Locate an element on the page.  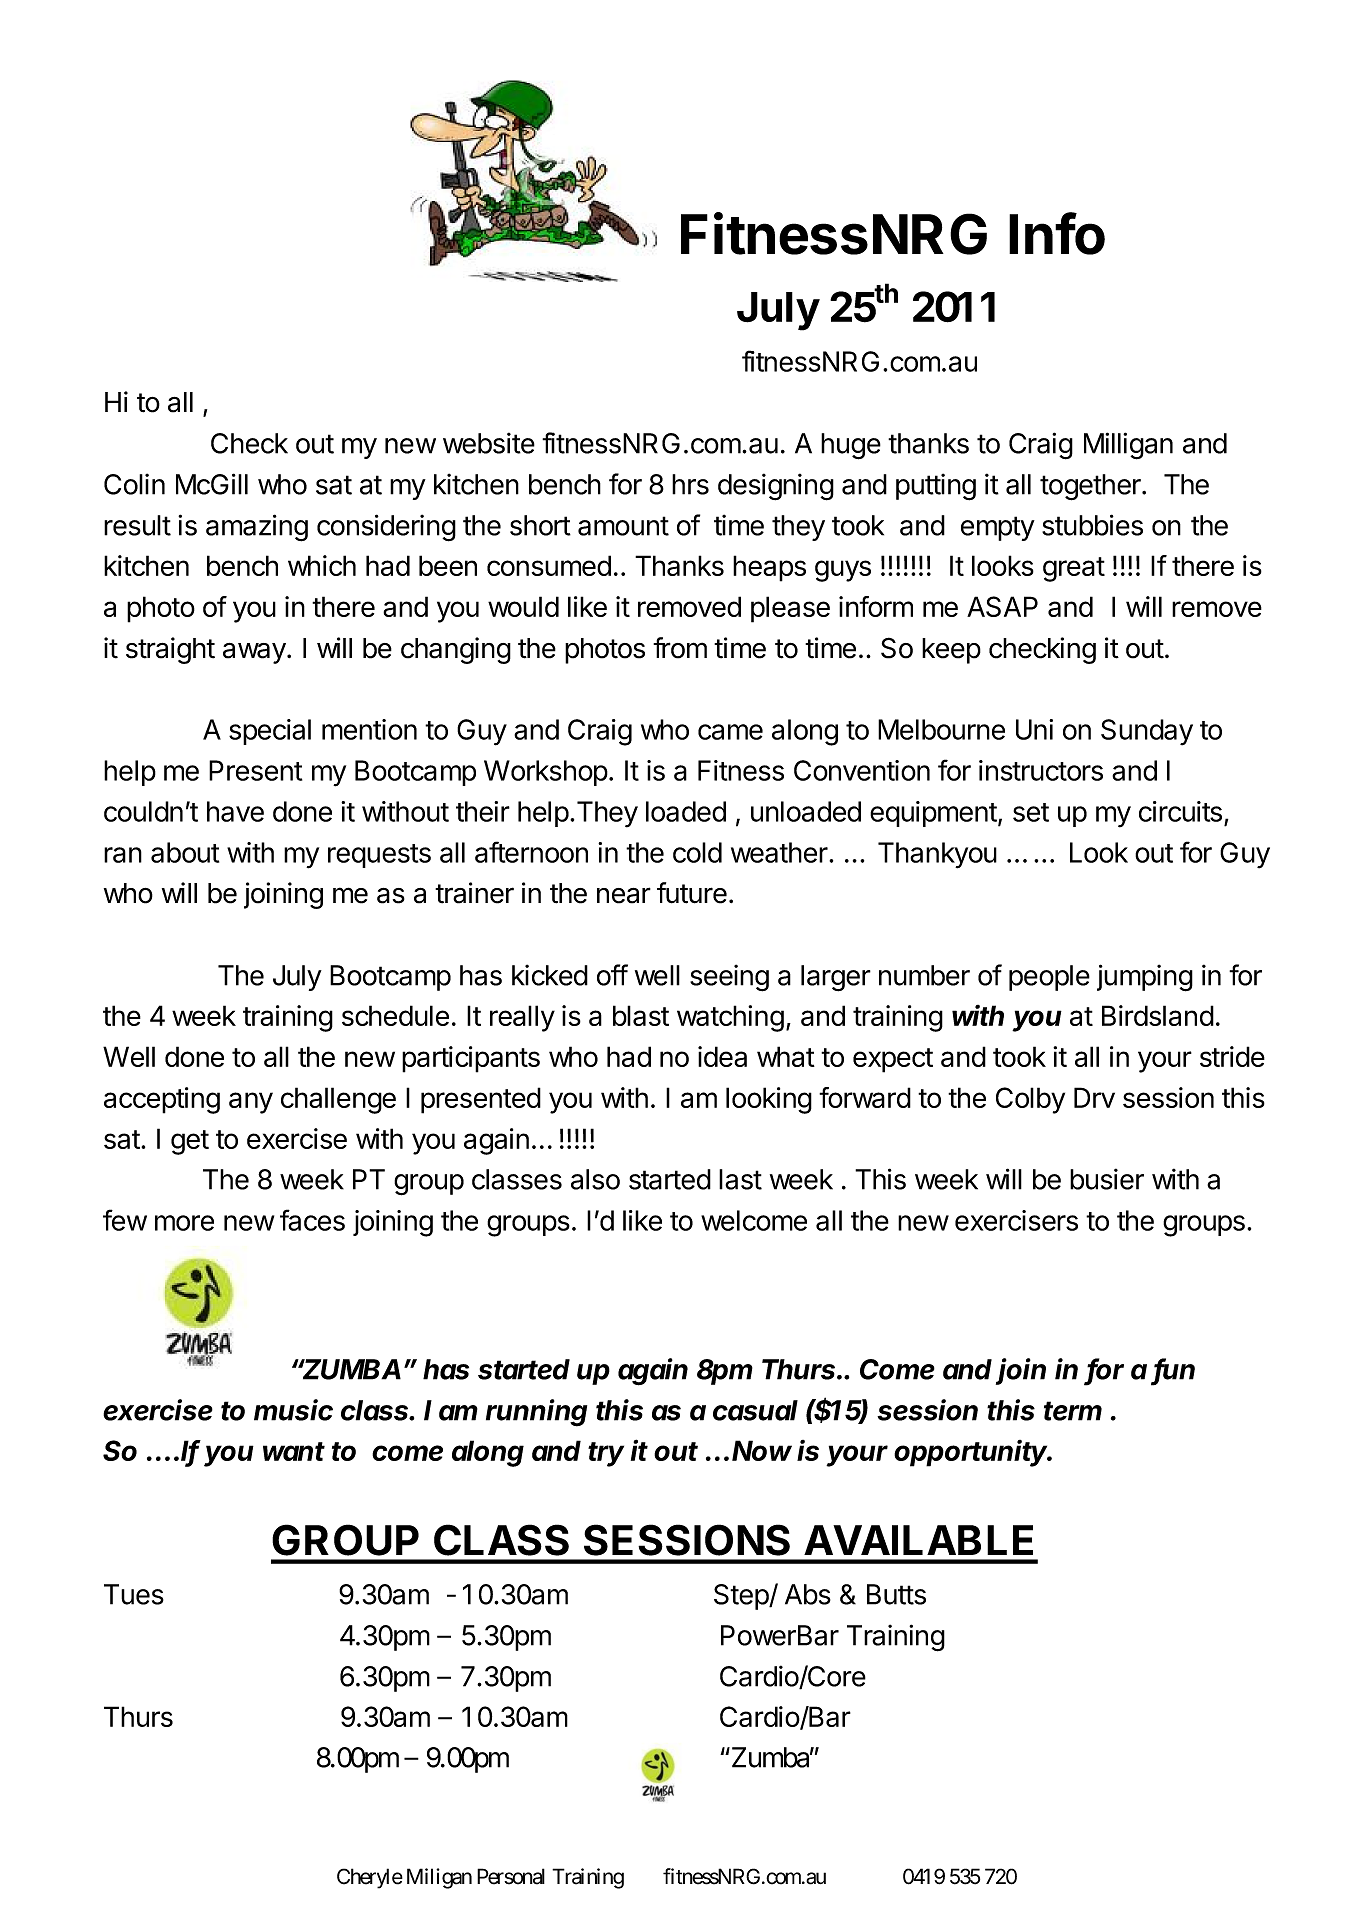
Step is located at coordinates (742, 1597).
